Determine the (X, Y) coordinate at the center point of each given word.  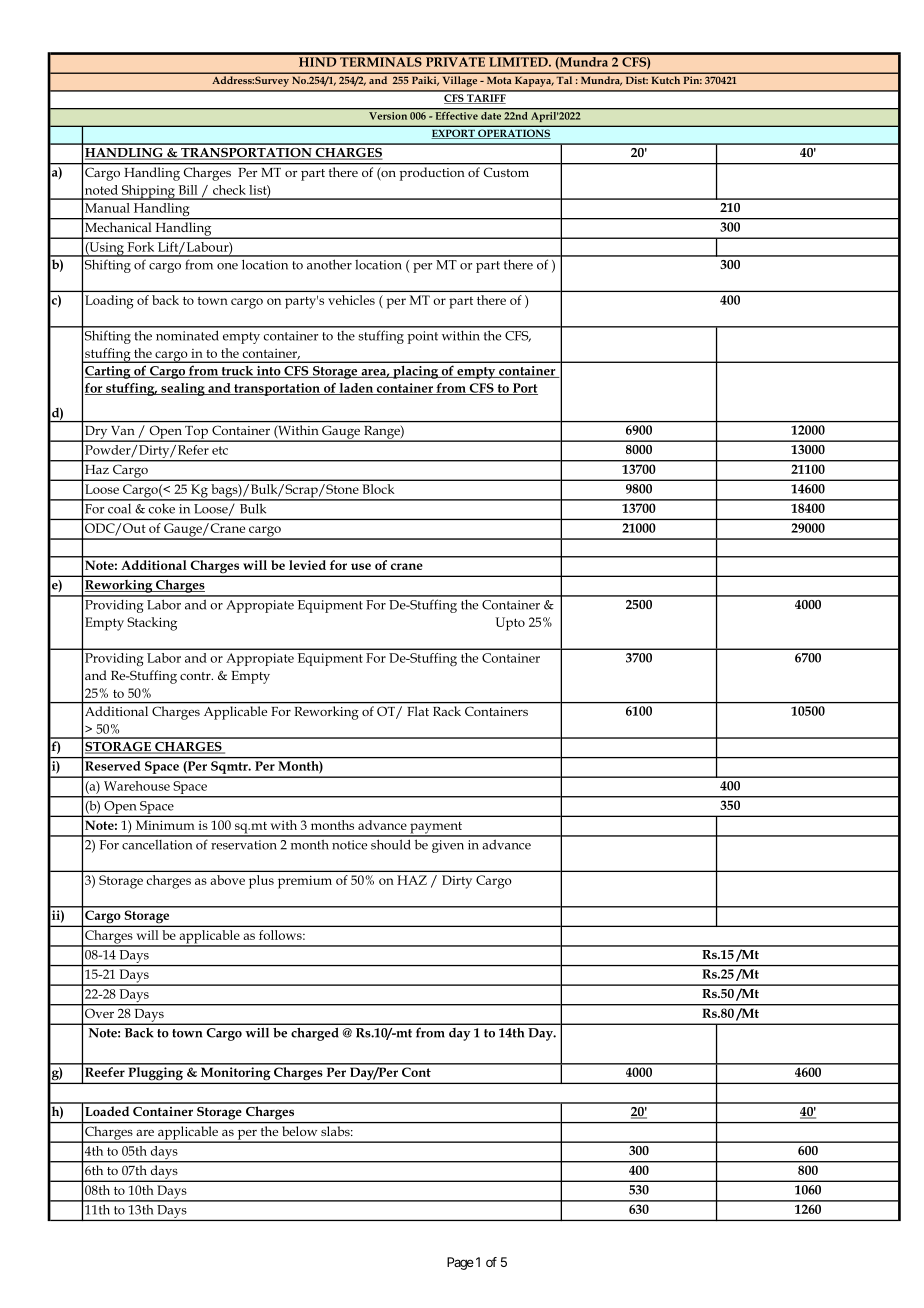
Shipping (148, 192)
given (448, 846)
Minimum (165, 825)
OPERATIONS (513, 134)
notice (349, 845)
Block (378, 489)
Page (460, 1263)
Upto (510, 624)
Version (388, 116)
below (300, 1131)
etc (220, 450)
